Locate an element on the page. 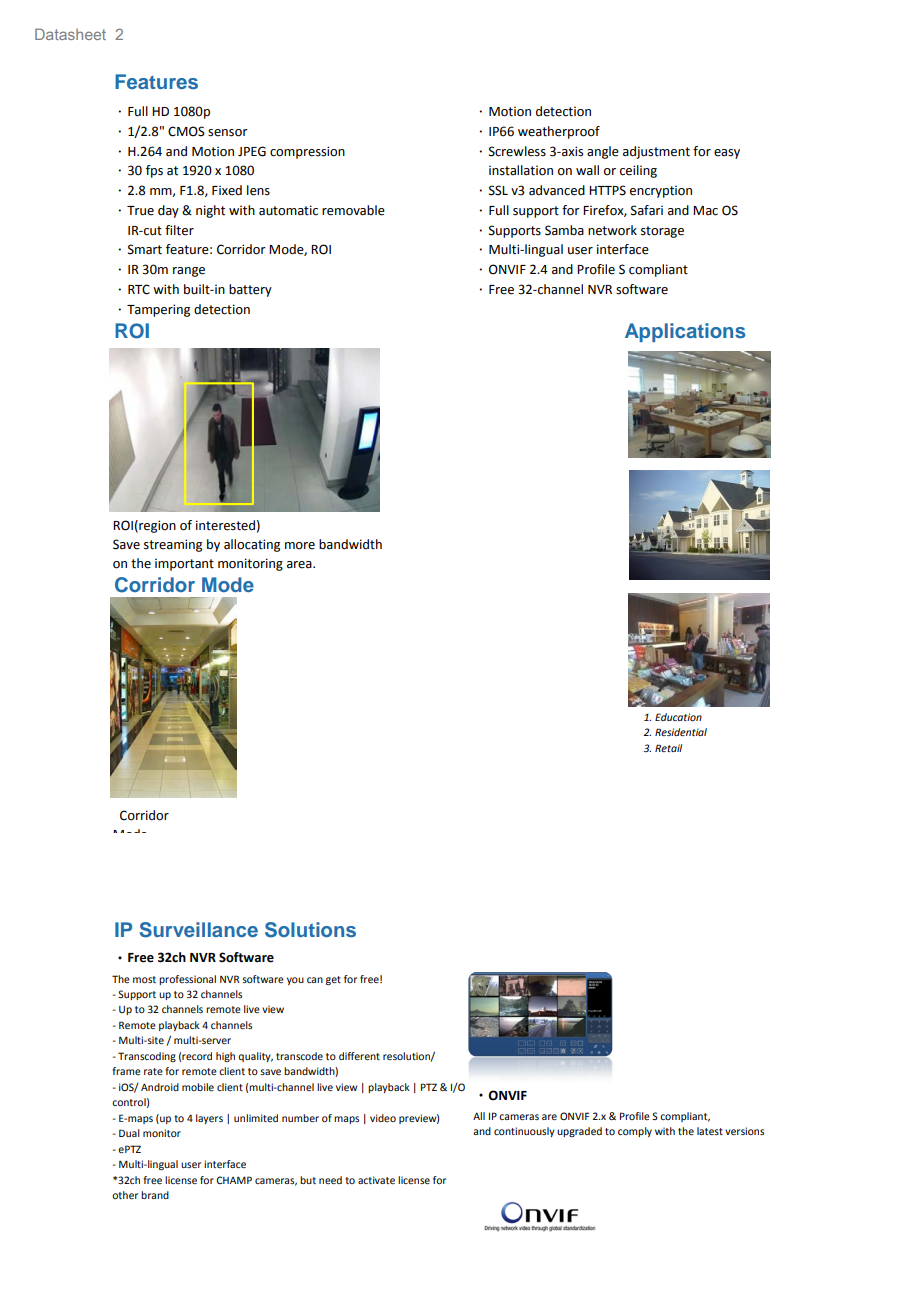  important is located at coordinates (184, 565).
